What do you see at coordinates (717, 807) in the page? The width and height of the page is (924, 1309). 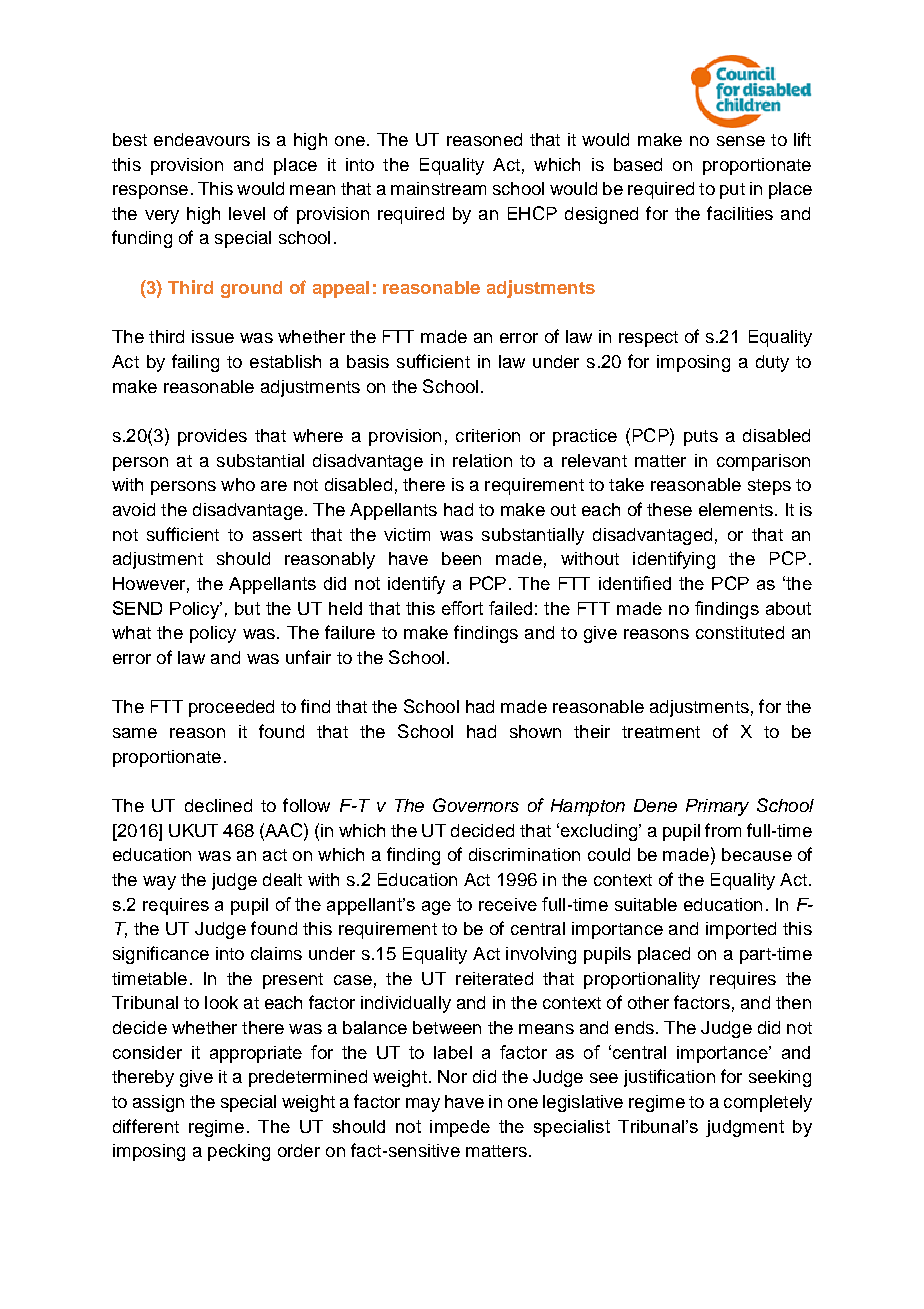 I see `Primary` at bounding box center [717, 807].
